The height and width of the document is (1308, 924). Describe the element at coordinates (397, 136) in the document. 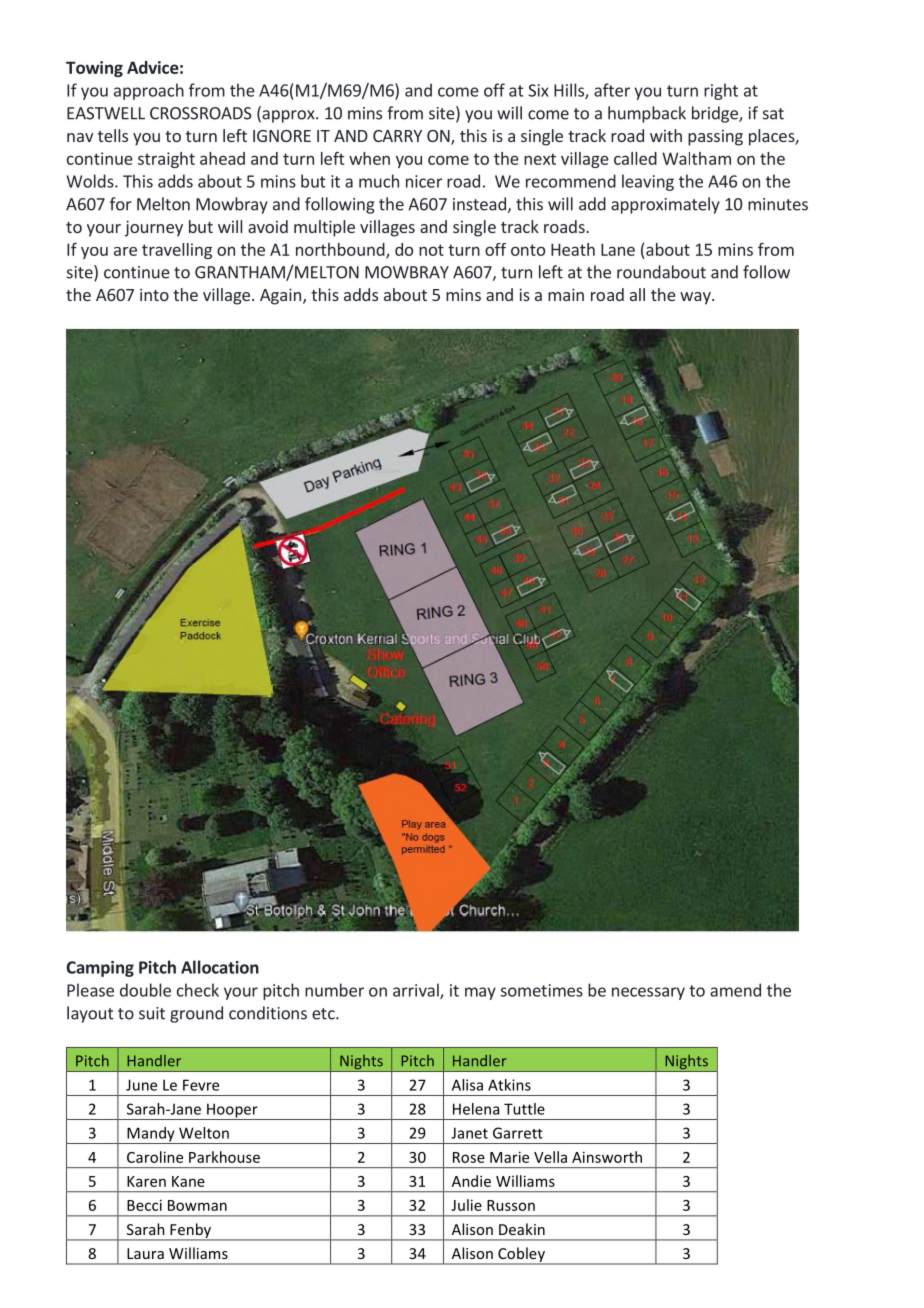

I see `CARRY` at that location.
